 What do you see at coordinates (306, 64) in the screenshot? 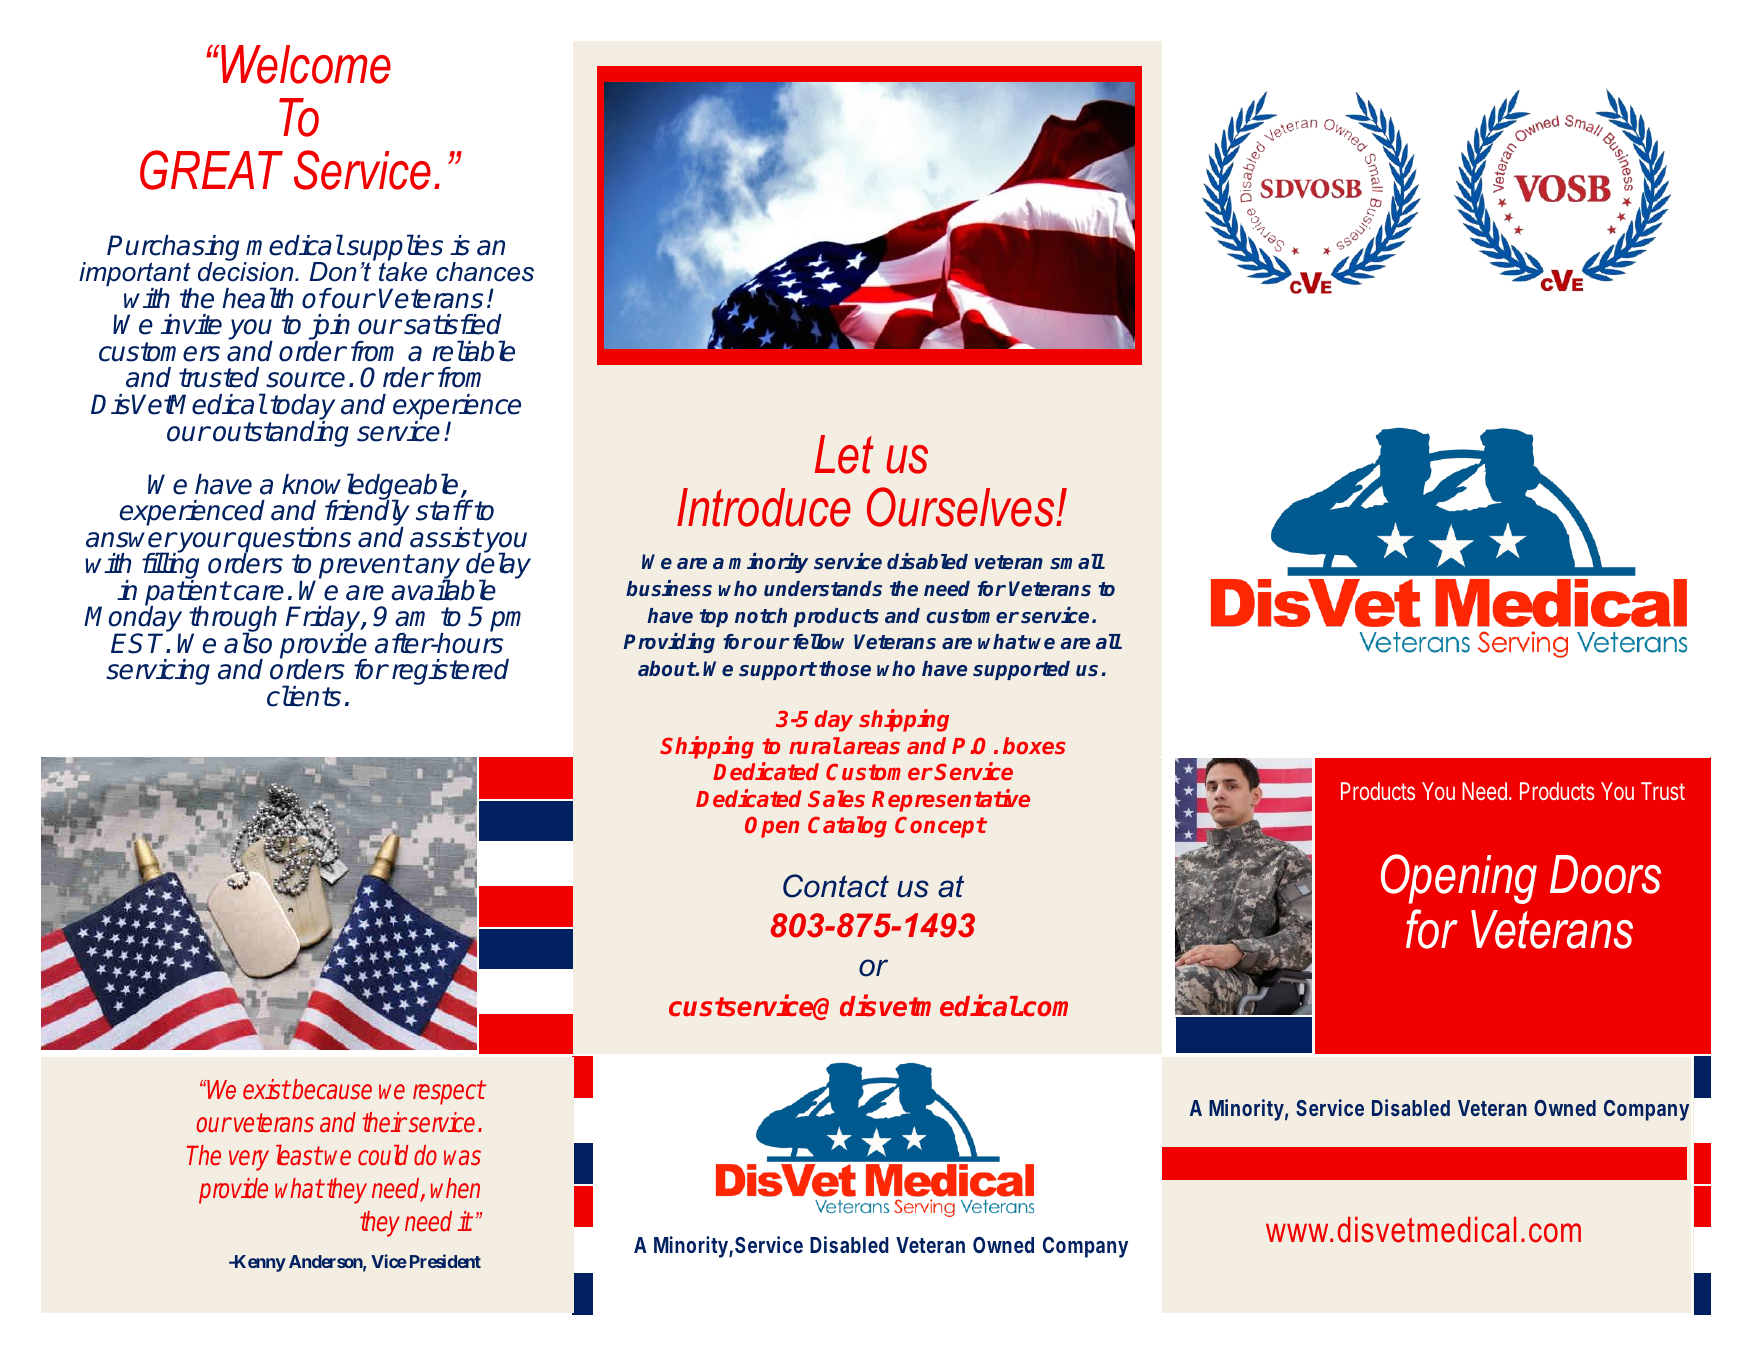
I see `Welcome` at bounding box center [306, 64].
